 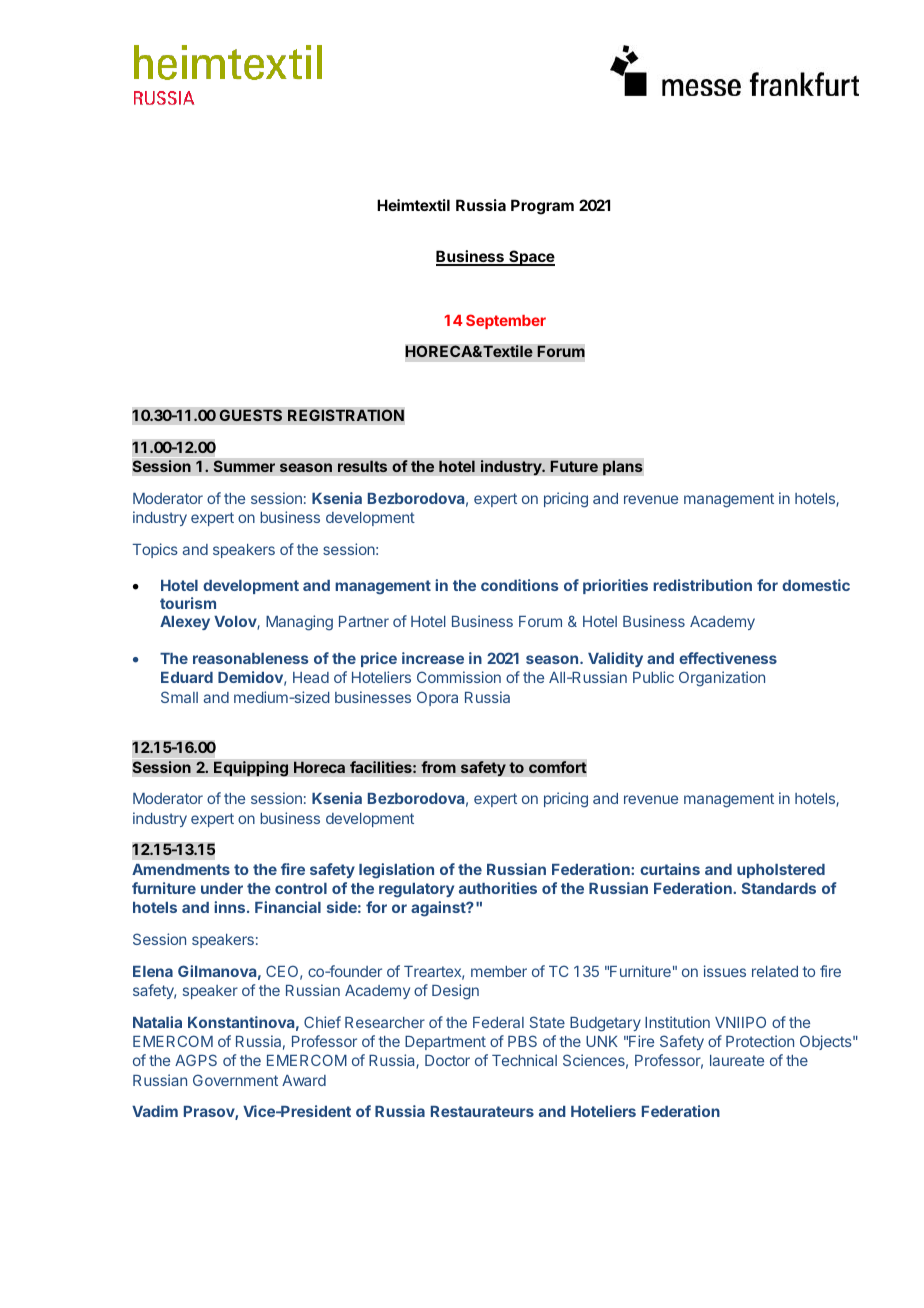 I want to click on Commission, so click(x=459, y=677).
